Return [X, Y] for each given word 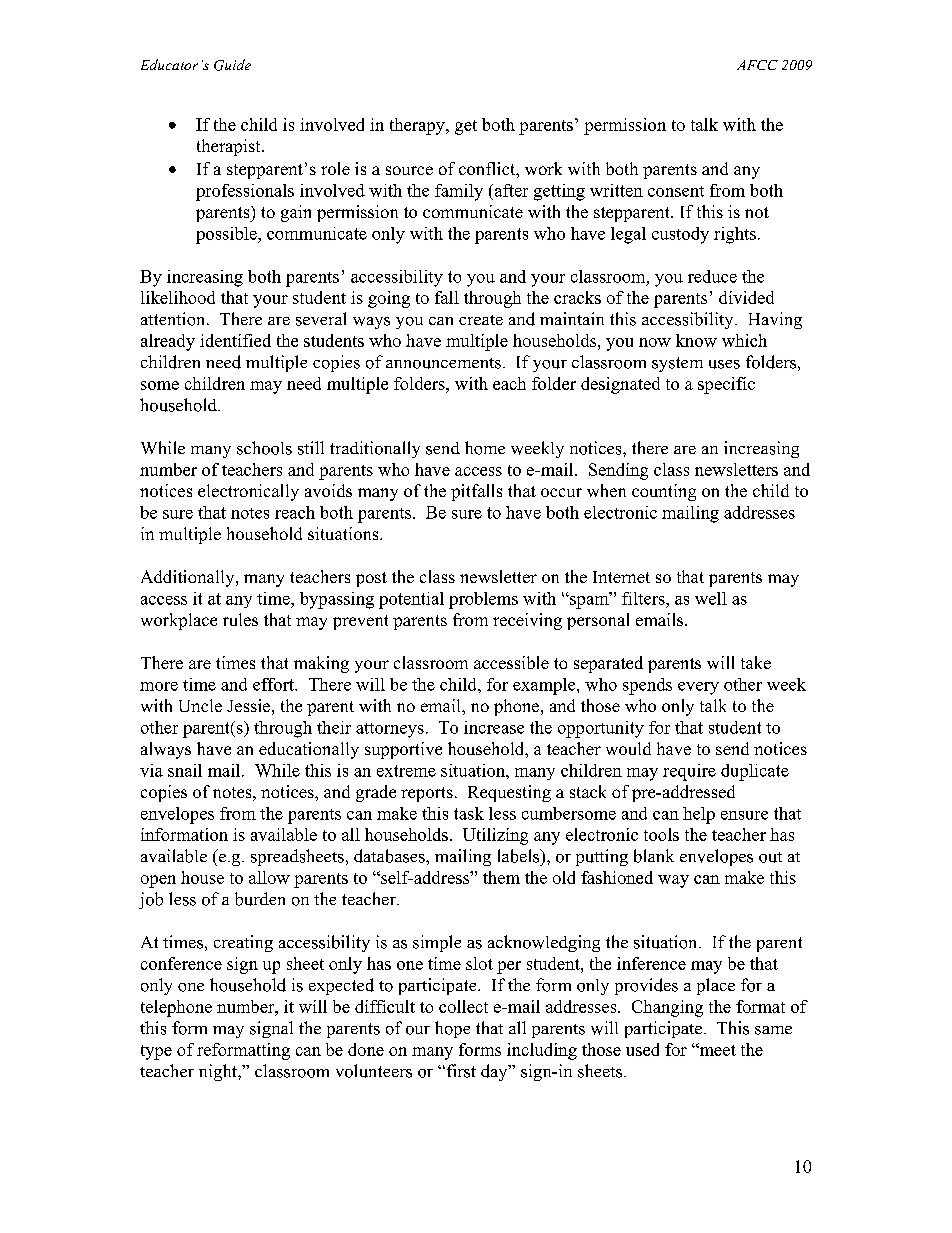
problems [483, 600]
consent [676, 191]
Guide [232, 65]
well [711, 598]
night [219, 1072]
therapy [418, 126]
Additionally [189, 578]
